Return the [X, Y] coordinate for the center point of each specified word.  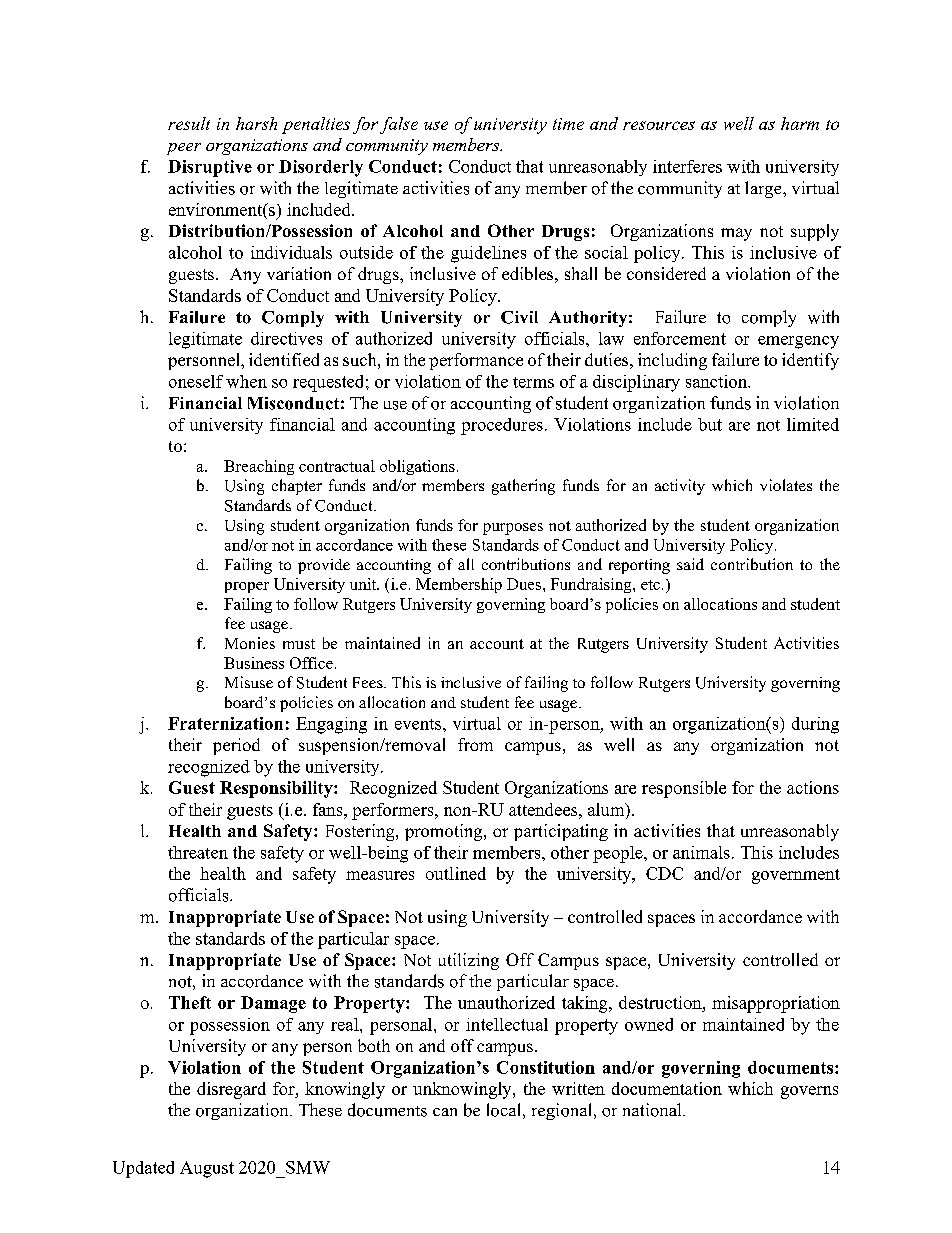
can [445, 1112]
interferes [687, 166]
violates [786, 485]
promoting [445, 832]
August [207, 1169]
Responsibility [277, 789]
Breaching [259, 467]
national [653, 1110]
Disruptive [210, 168]
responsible [684, 789]
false [399, 125]
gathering [523, 487]
